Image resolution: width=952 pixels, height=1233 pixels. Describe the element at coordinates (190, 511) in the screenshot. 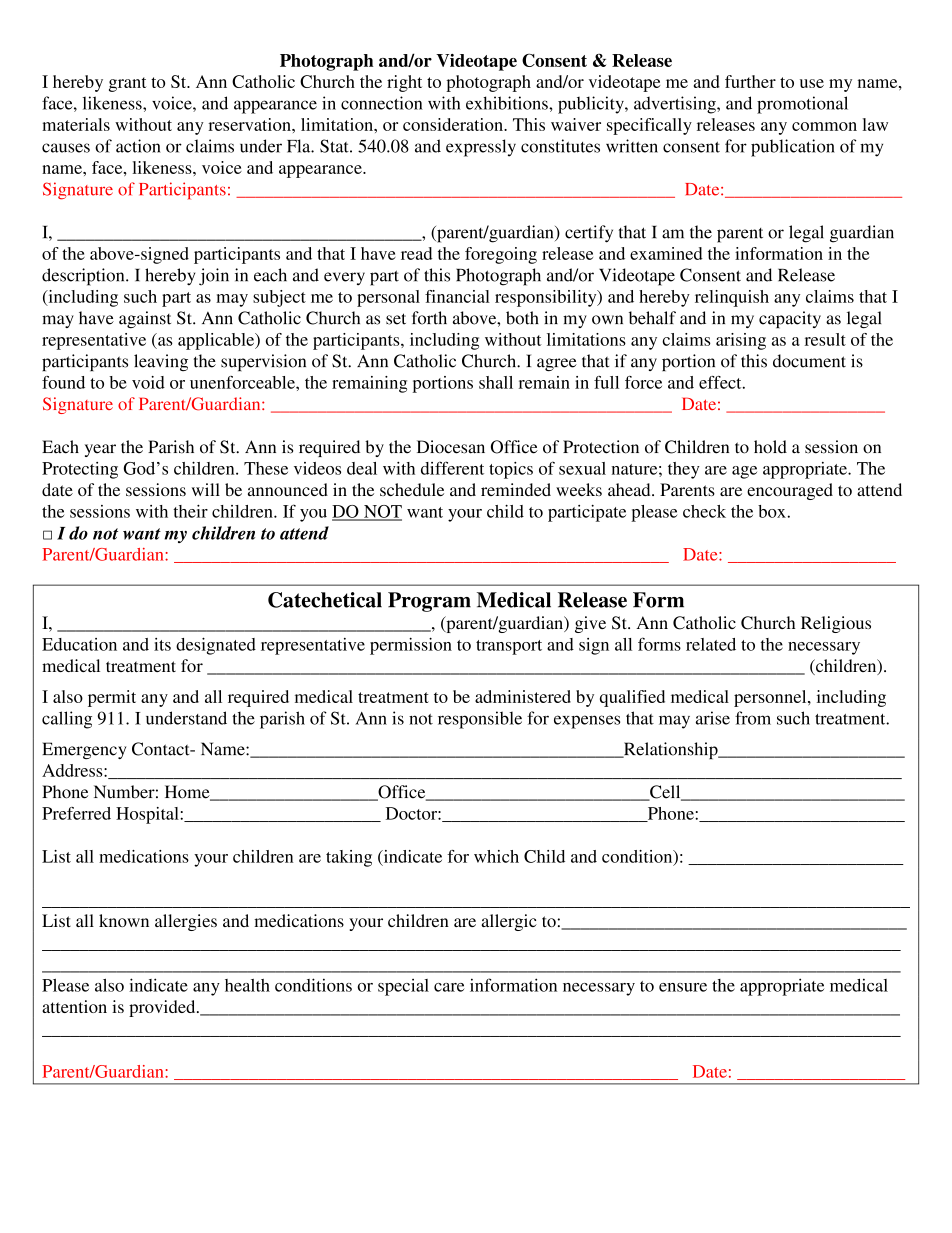

I see `their` at that location.
